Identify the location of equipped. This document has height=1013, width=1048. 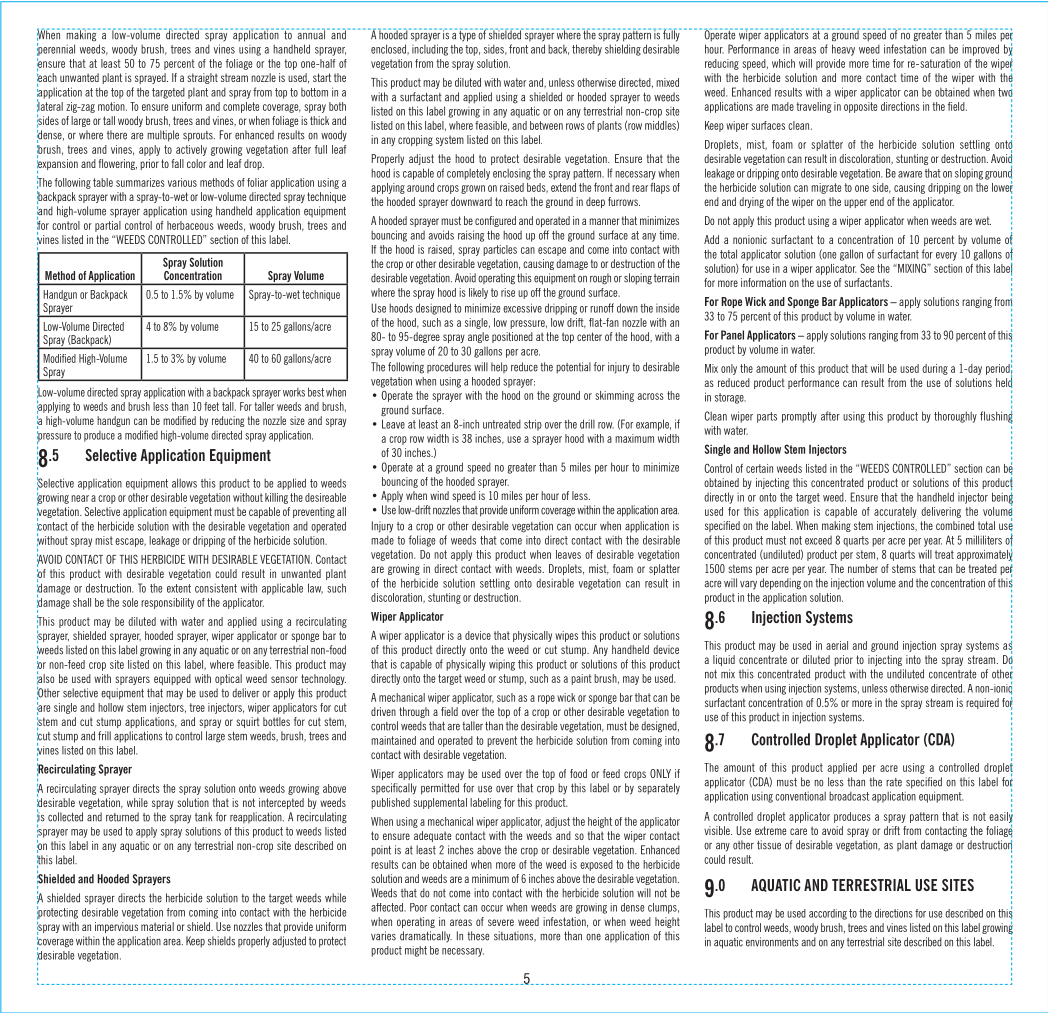
(172, 679).
